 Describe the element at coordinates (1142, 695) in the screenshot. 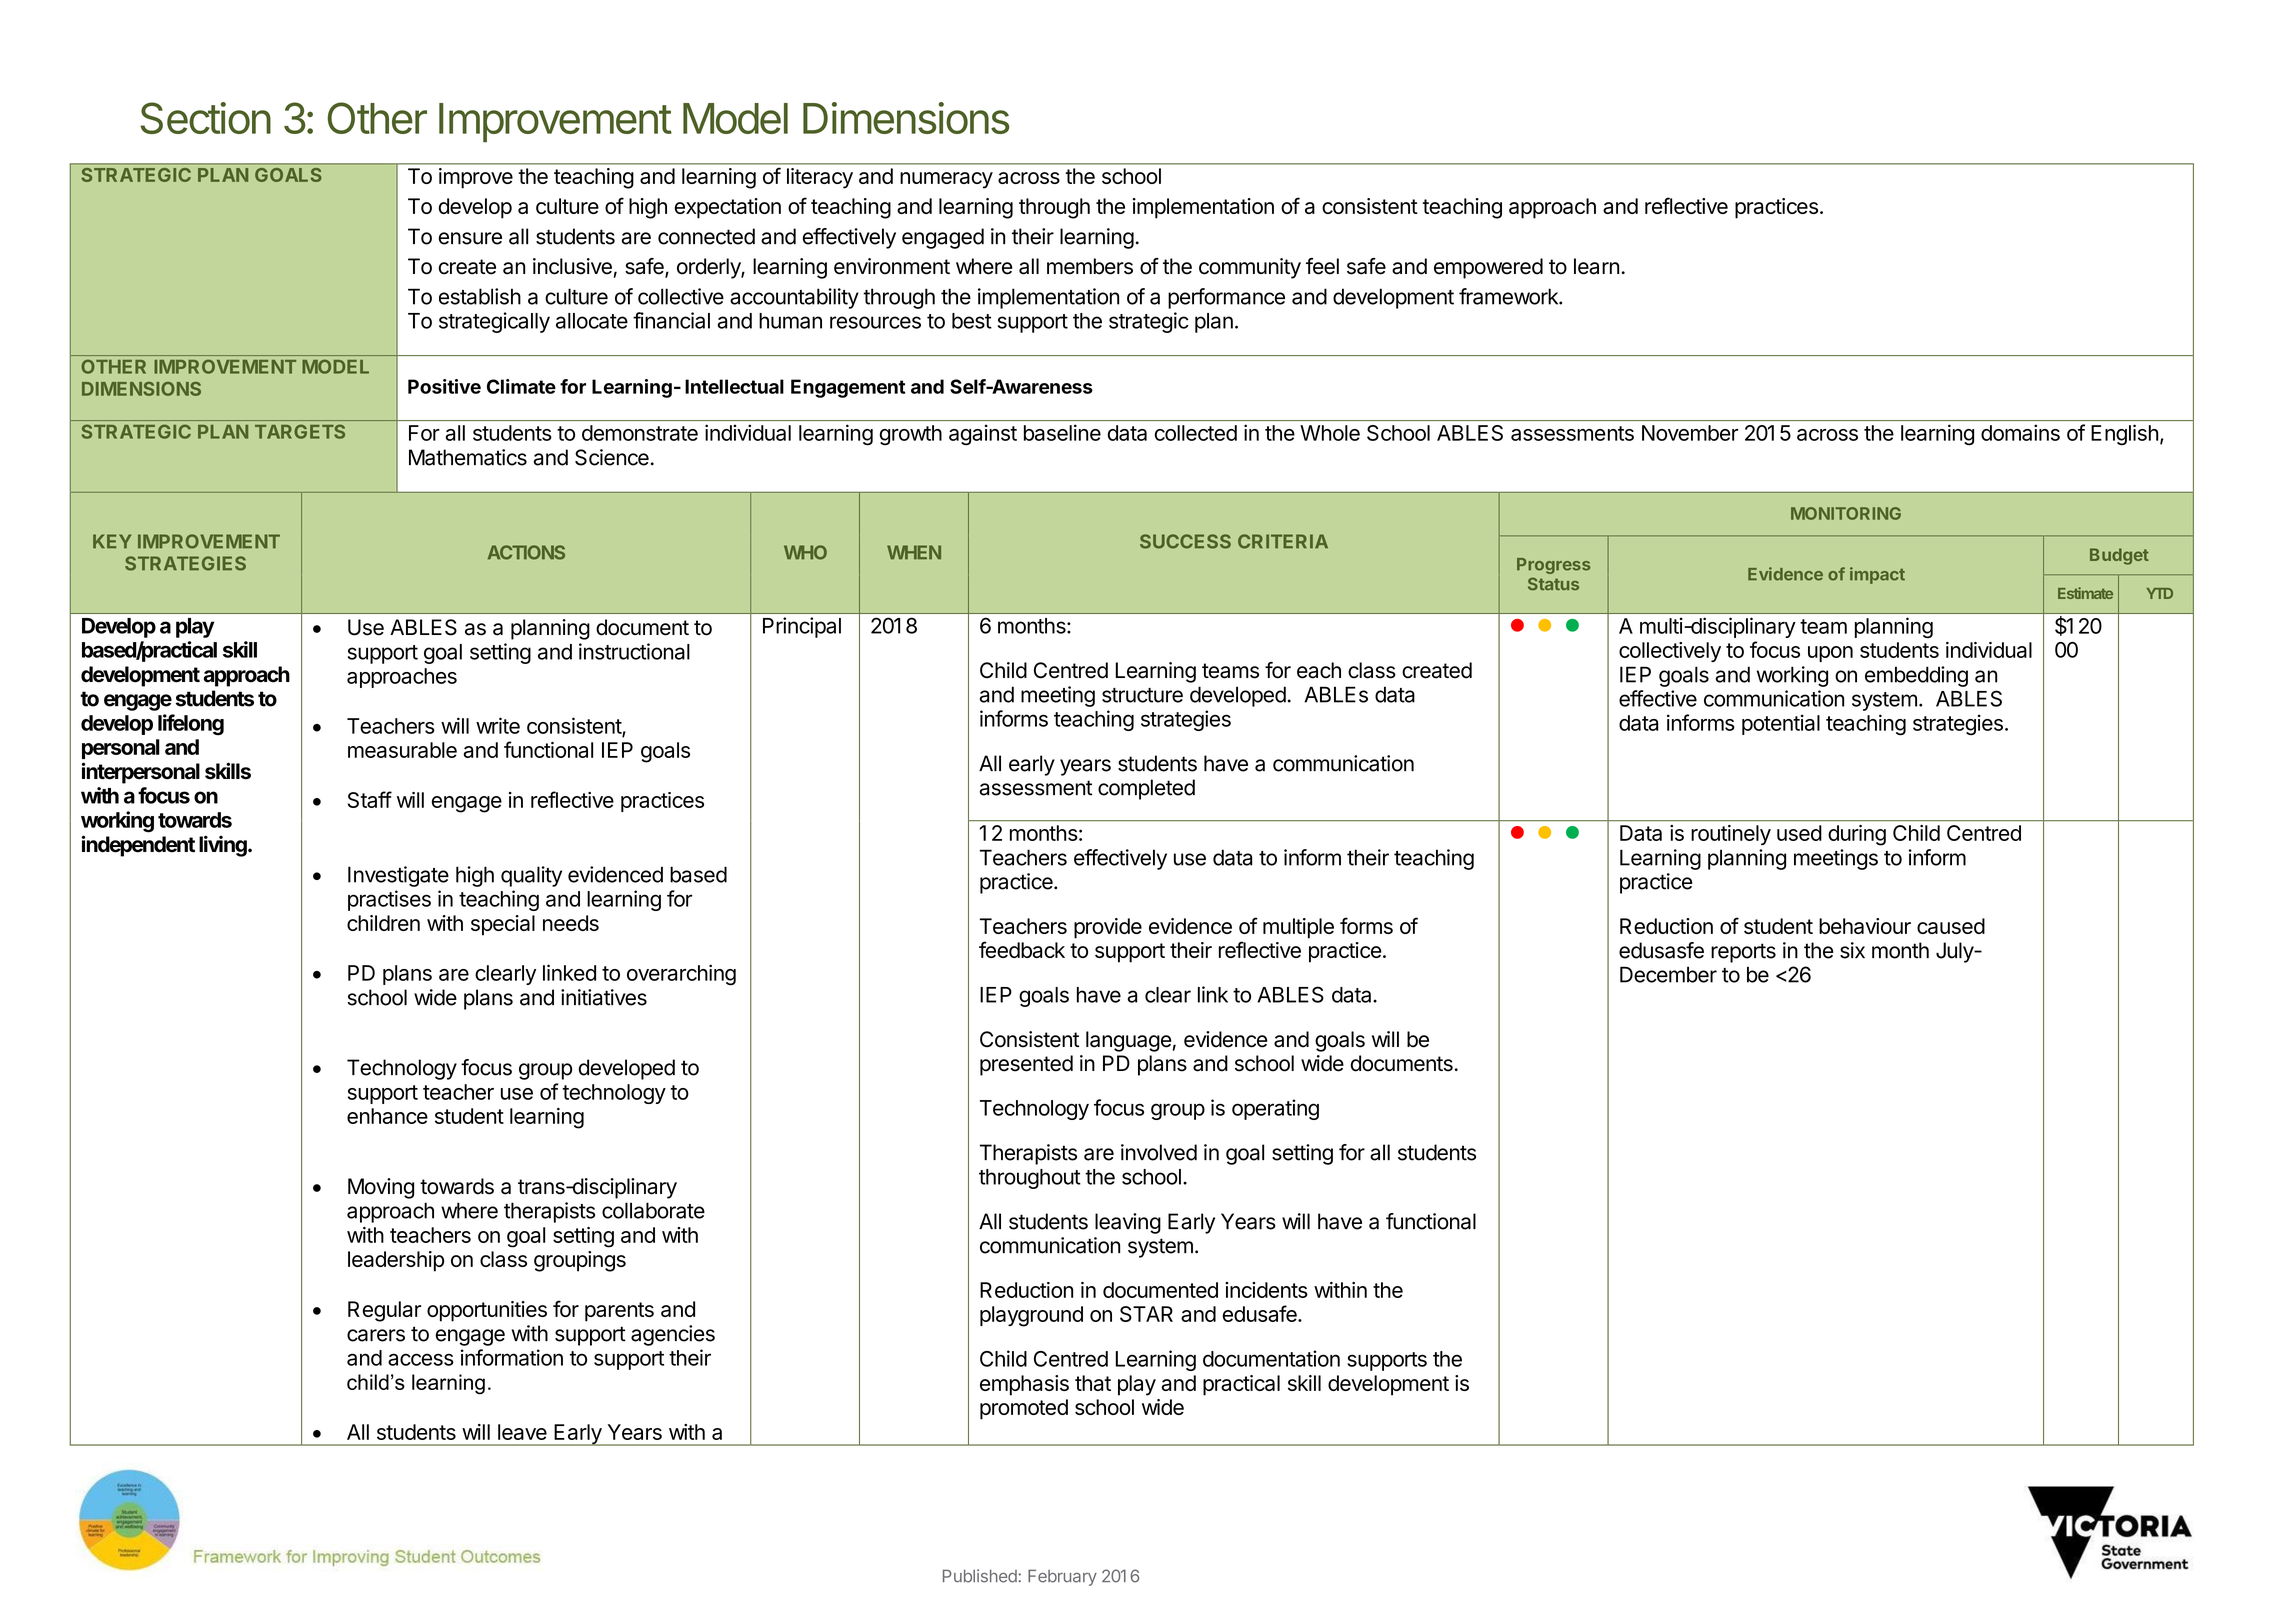

I see `structure` at that location.
